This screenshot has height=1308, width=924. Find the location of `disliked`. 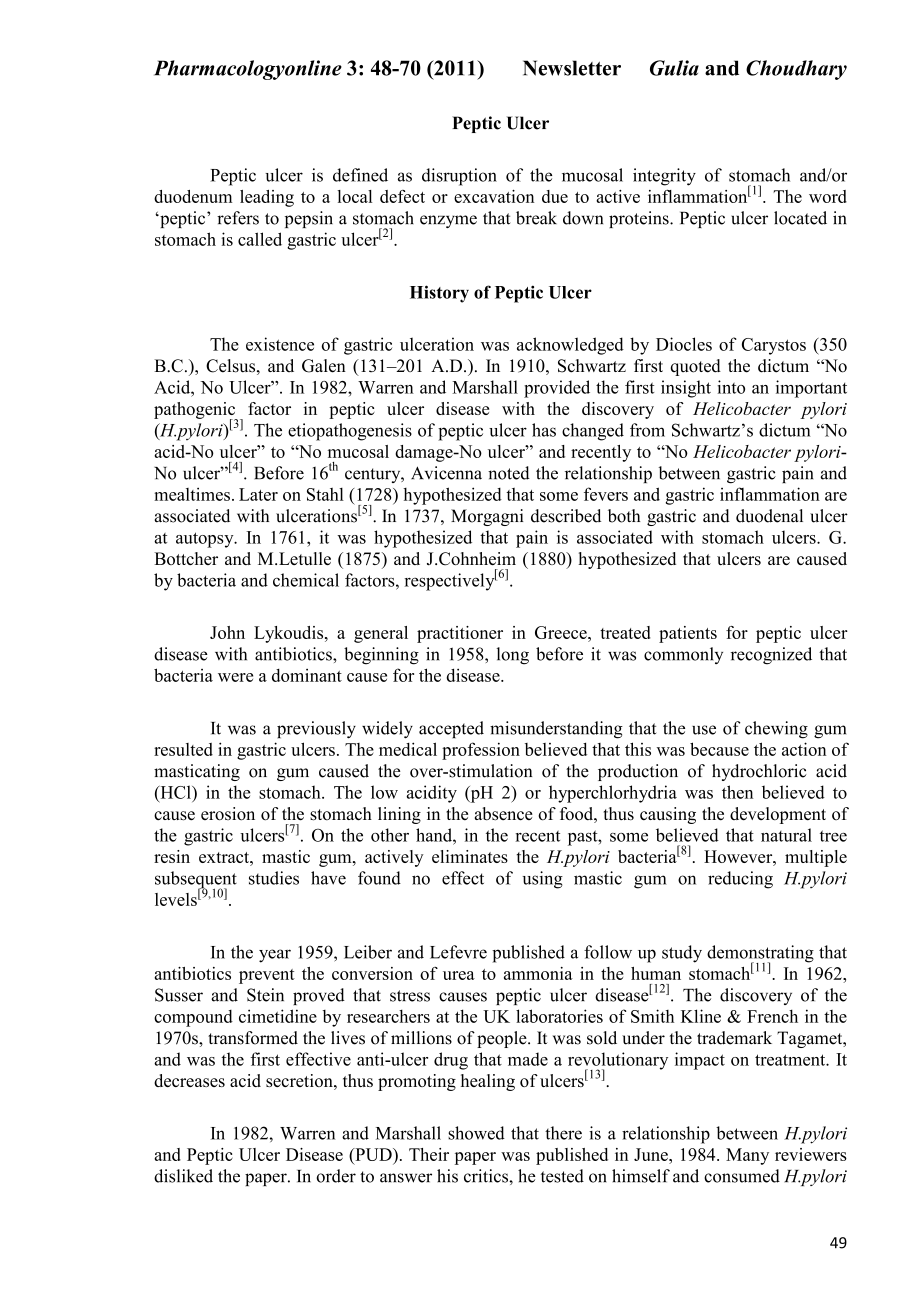

disliked is located at coordinates (183, 1176).
